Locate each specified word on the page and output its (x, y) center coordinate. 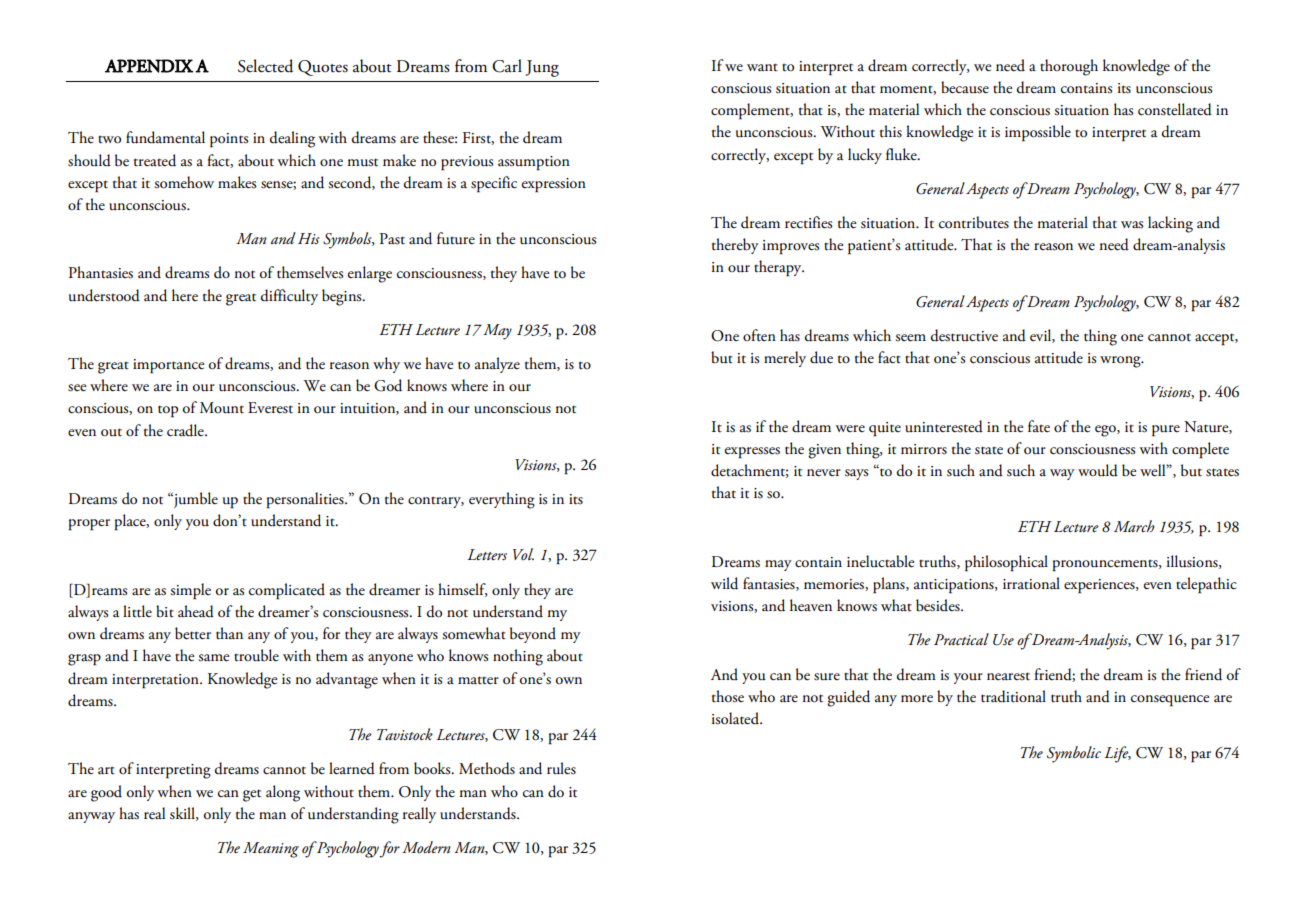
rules (561, 768)
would (1098, 470)
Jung (542, 68)
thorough (1069, 67)
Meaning (271, 850)
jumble (194, 500)
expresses (752, 453)
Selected (265, 66)
